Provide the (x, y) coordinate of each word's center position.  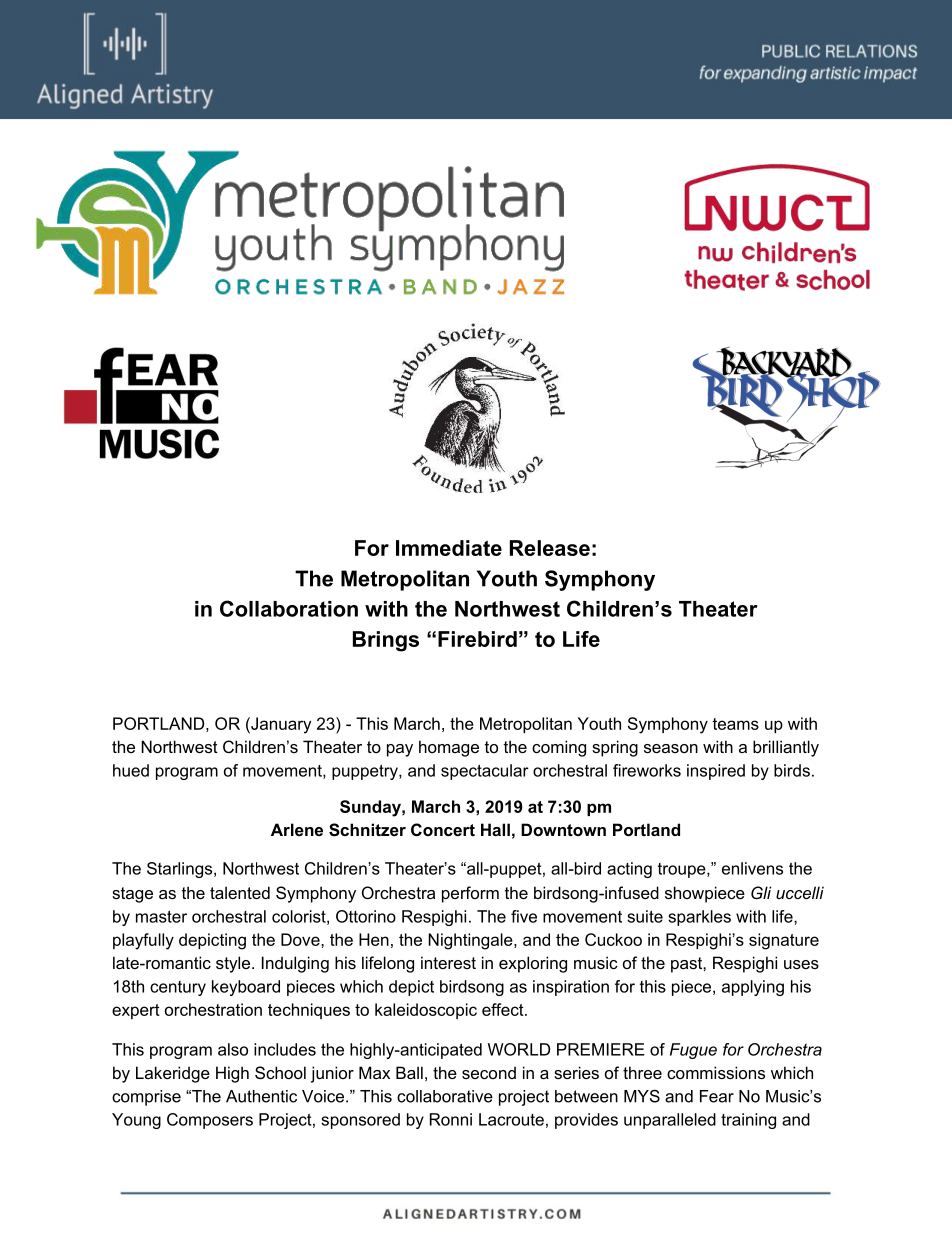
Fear (717, 1096)
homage (449, 748)
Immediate (449, 548)
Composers (210, 1121)
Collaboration (289, 608)
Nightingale (471, 941)
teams (735, 724)
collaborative (445, 1096)
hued (131, 770)
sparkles (699, 918)
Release (550, 548)
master (161, 916)
